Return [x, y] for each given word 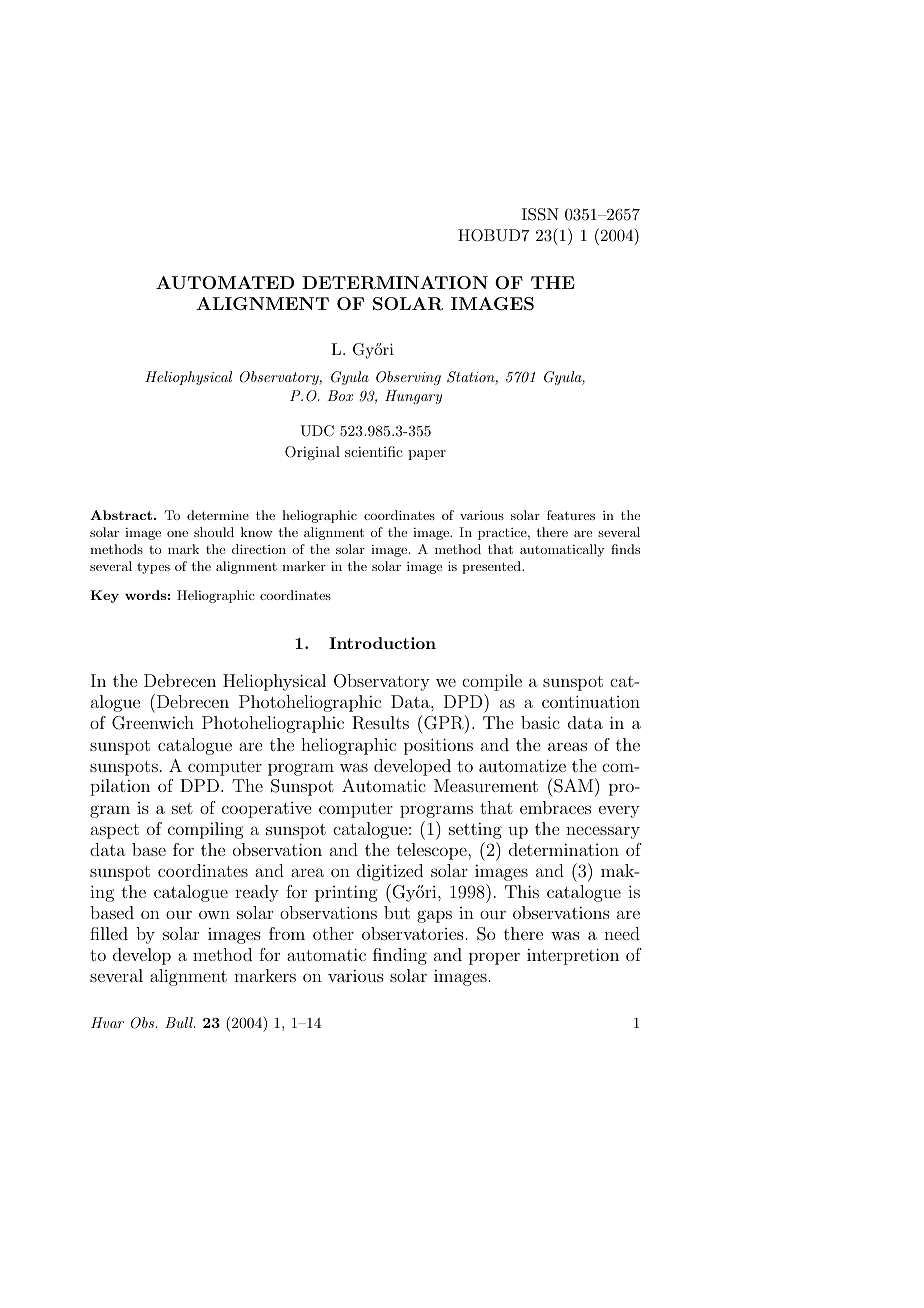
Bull [180, 1022]
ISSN [540, 214]
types [153, 568]
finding [400, 956]
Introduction [382, 643]
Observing [408, 378]
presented [492, 567]
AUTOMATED [225, 283]
